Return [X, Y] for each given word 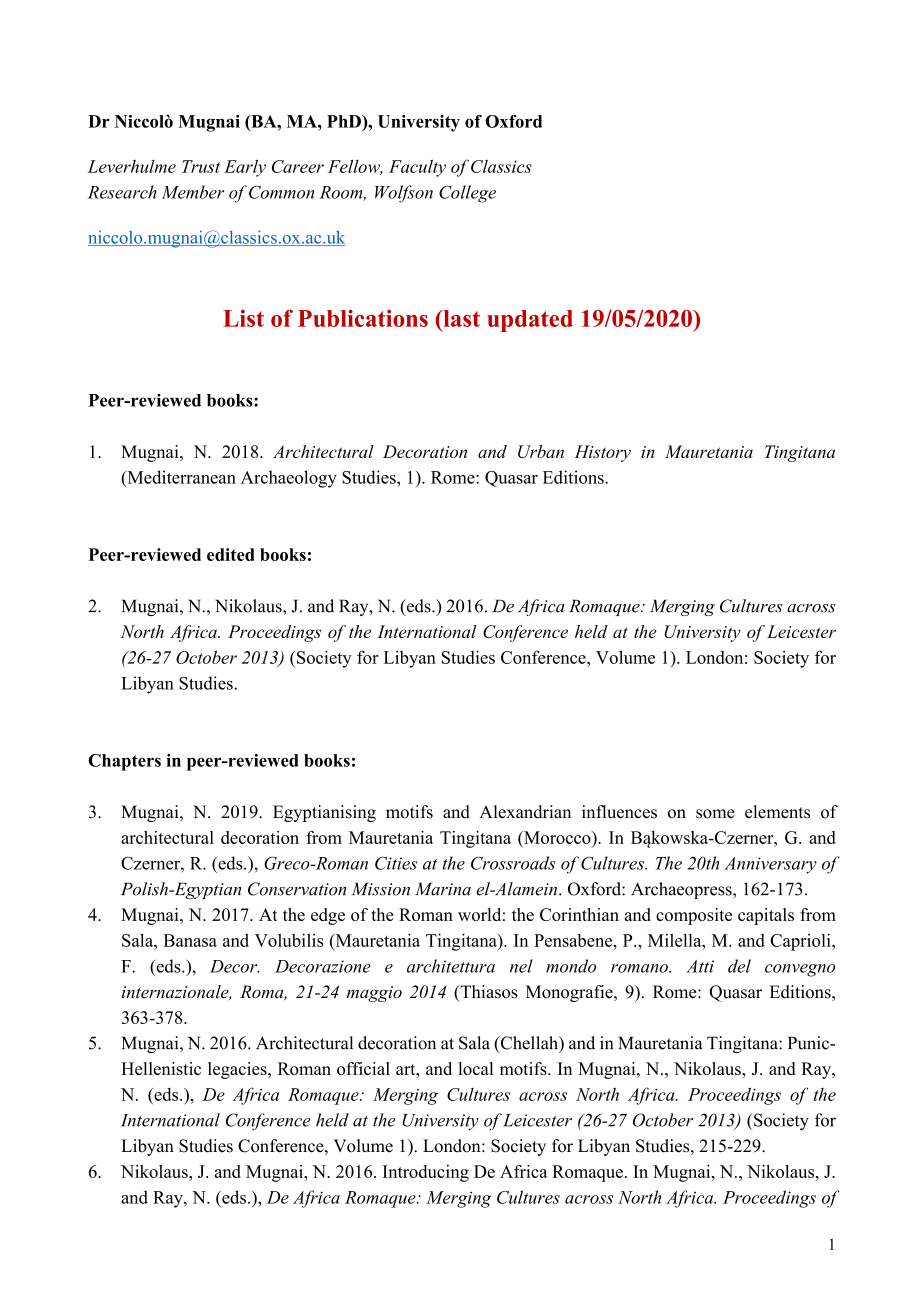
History [602, 453]
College [467, 194]
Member [193, 192]
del [739, 966]
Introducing [426, 1173]
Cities [396, 863]
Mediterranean [180, 477]
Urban [541, 451]
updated [530, 321]
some [715, 814]
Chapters [124, 762]
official [363, 1068]
